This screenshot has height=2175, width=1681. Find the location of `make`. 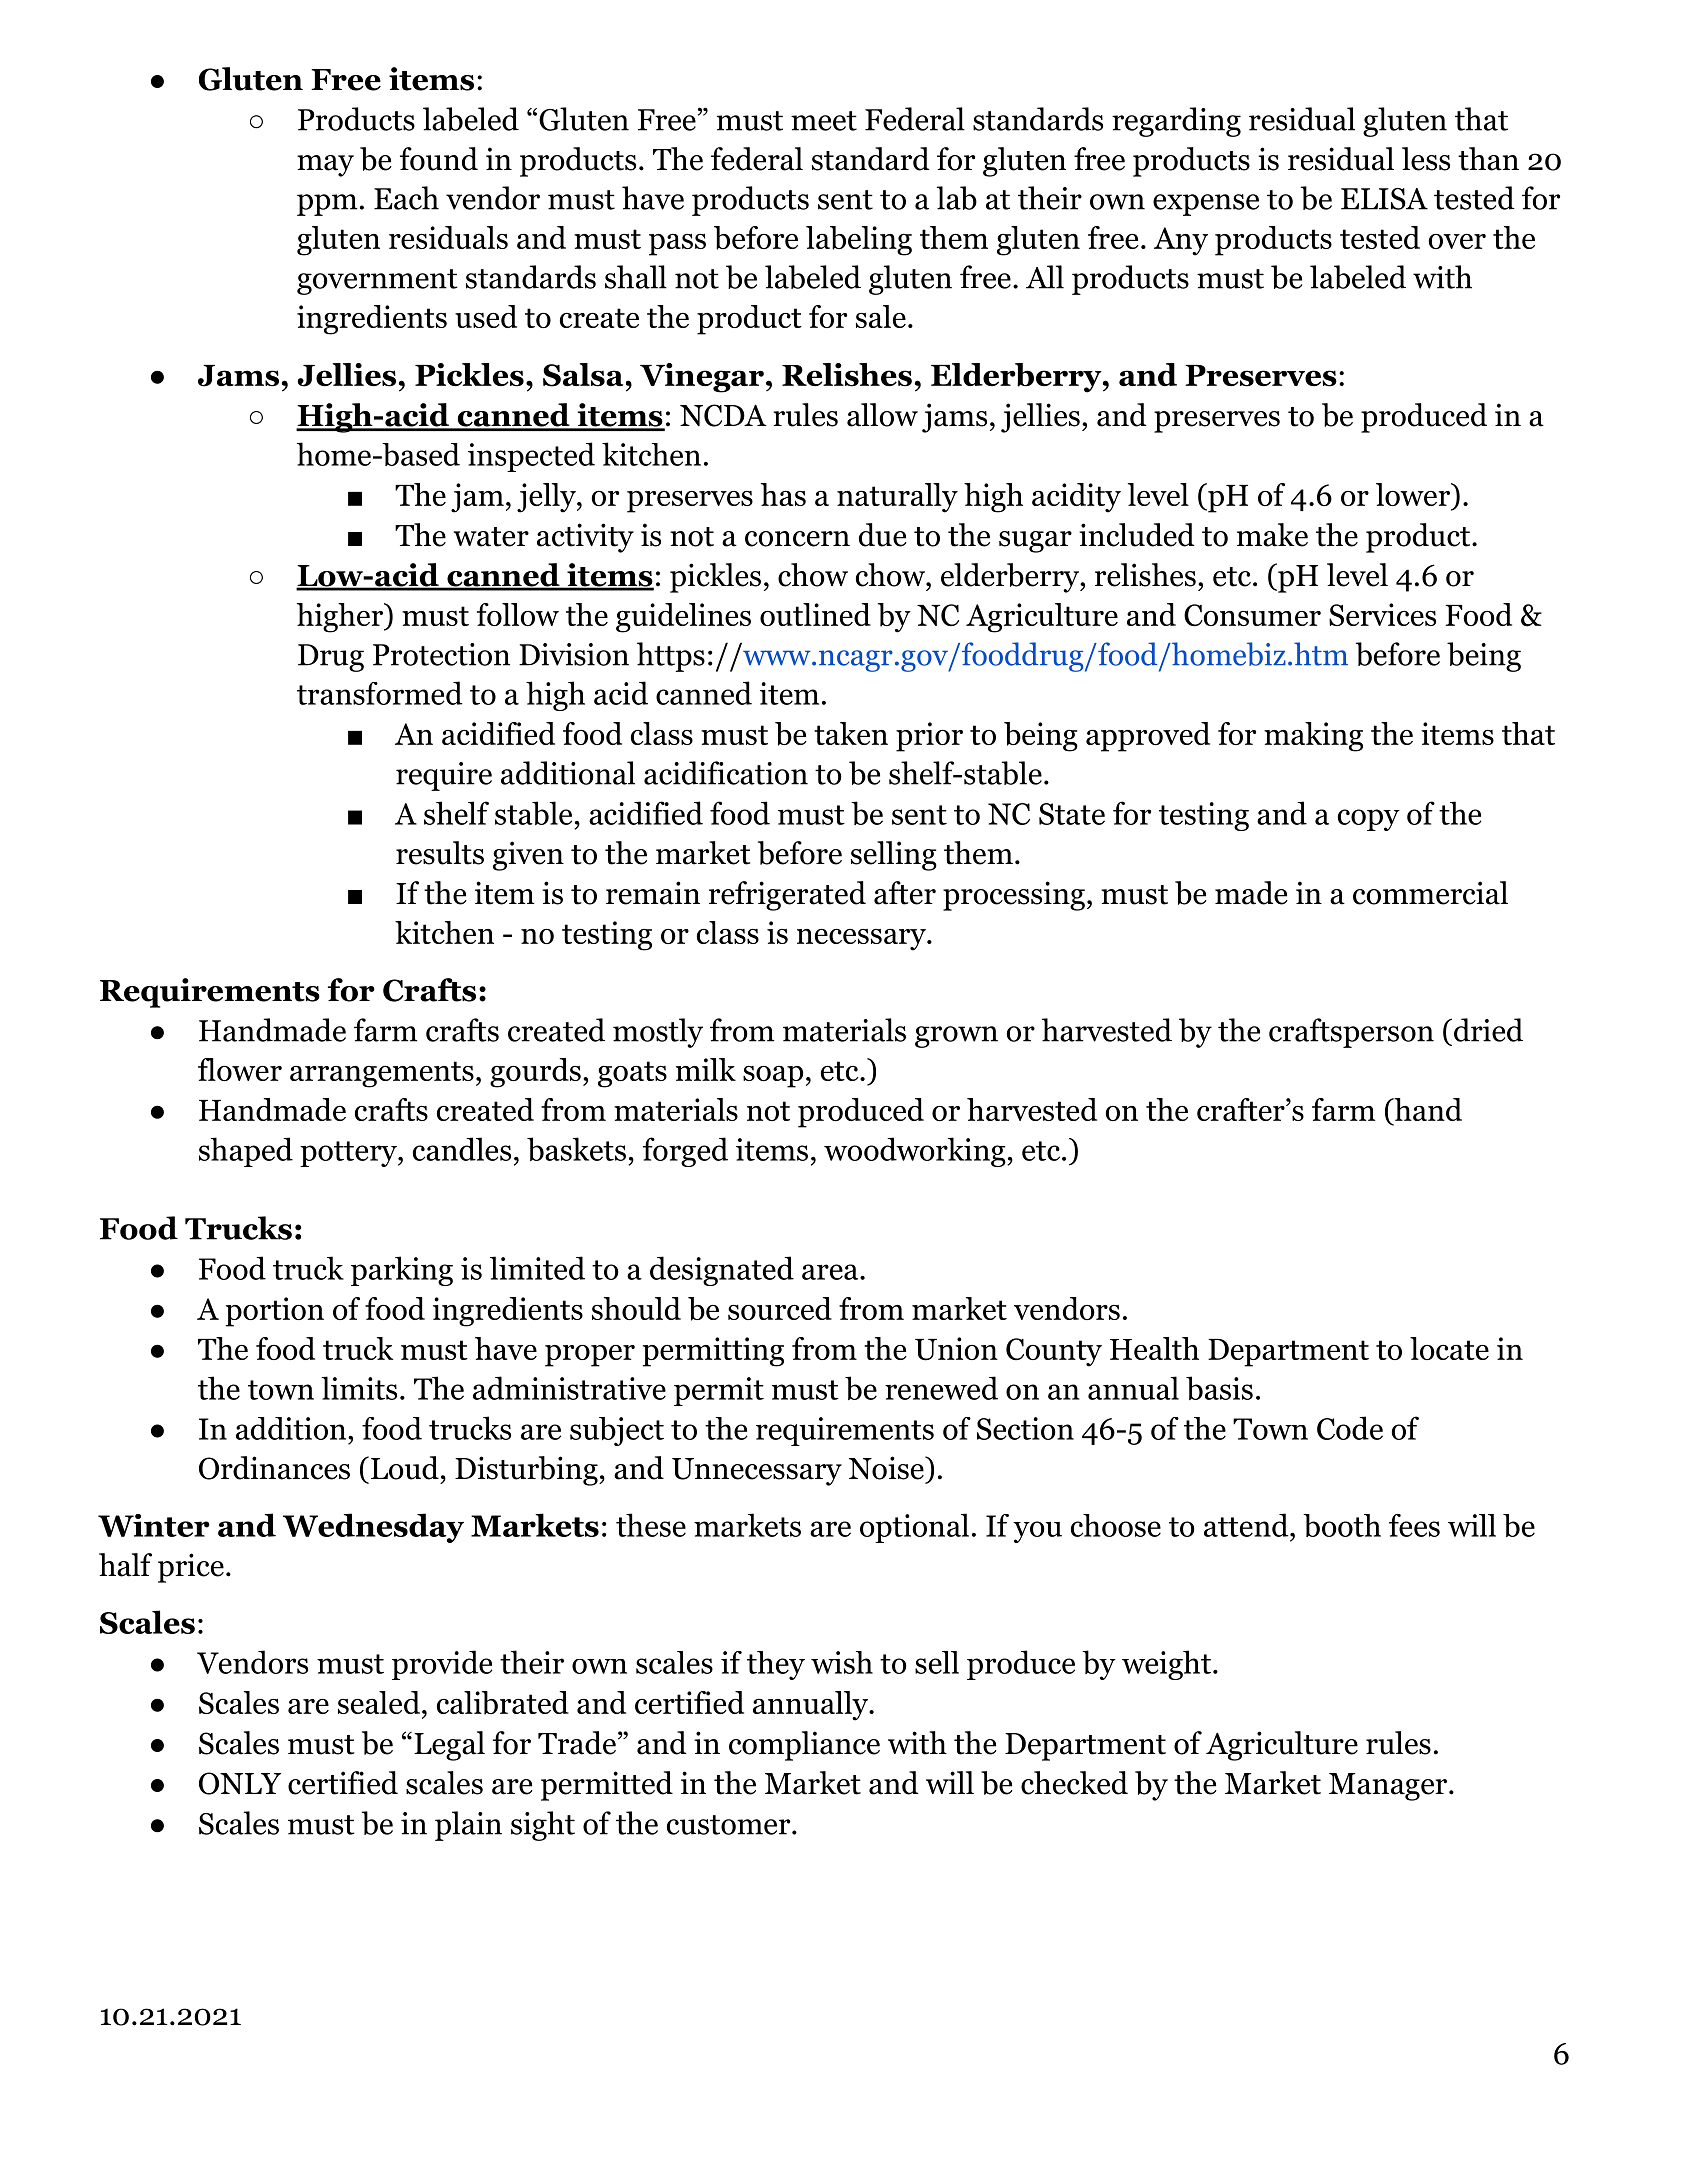

make is located at coordinates (1272, 535).
